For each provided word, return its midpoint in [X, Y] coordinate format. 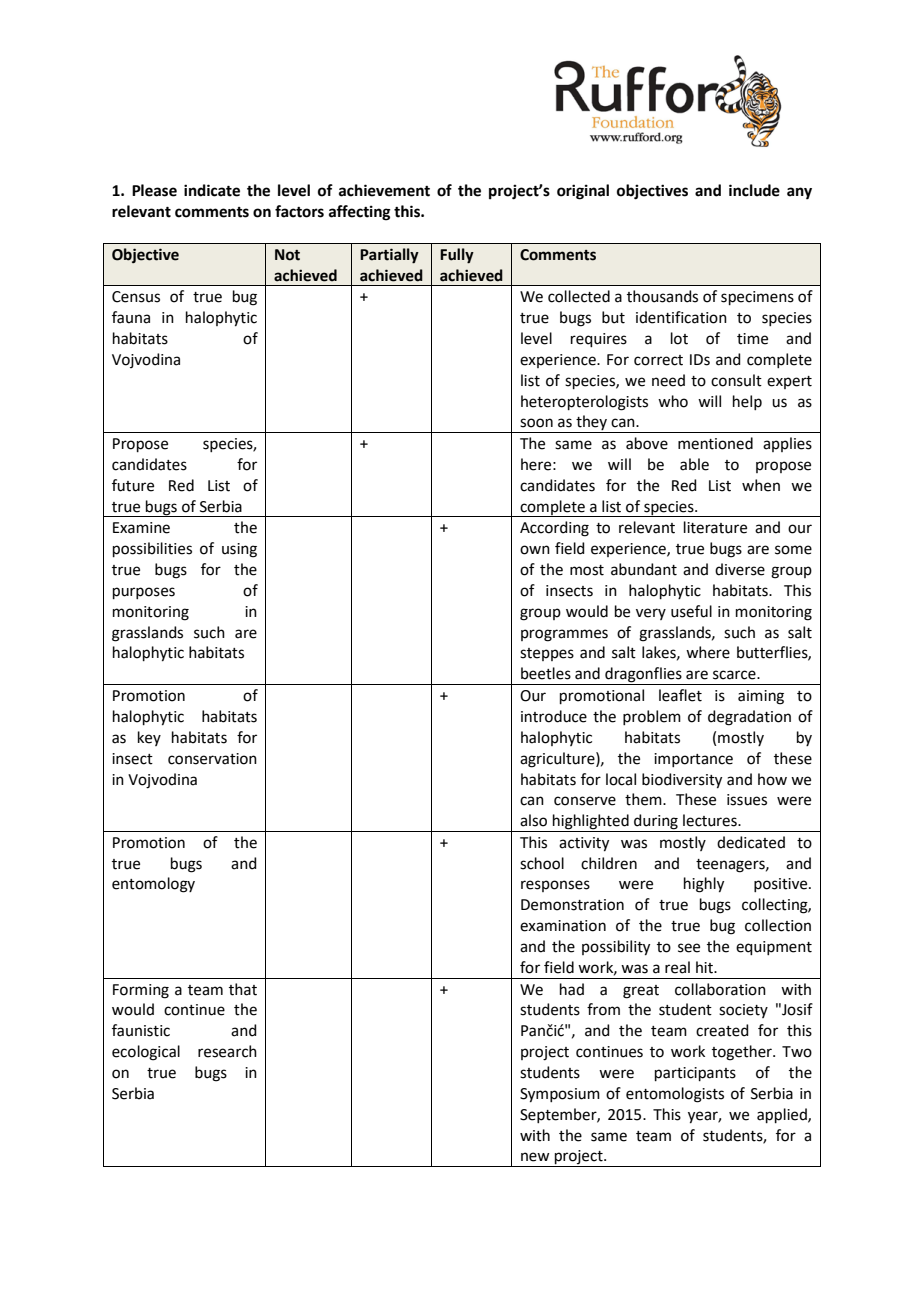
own [535, 550]
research [227, 1051]
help [747, 402]
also [533, 820]
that [243, 989]
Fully [457, 256]
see [689, 948]
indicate [212, 190]
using [239, 550]
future [133, 485]
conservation [212, 759]
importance [693, 760]
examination [563, 926]
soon [536, 423]
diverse [740, 569]
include [754, 190]
